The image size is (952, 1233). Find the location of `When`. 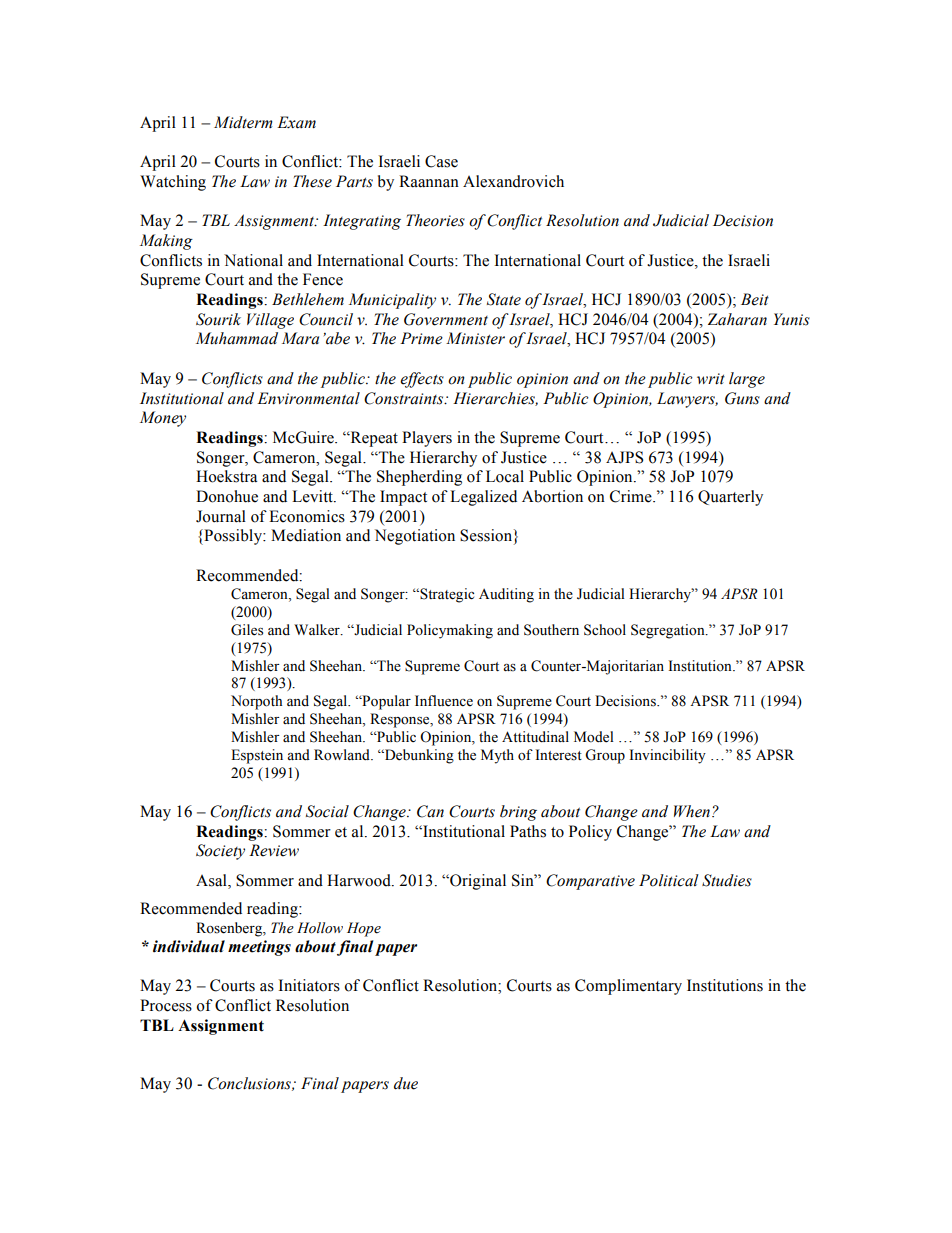

When is located at coordinates (692, 811).
